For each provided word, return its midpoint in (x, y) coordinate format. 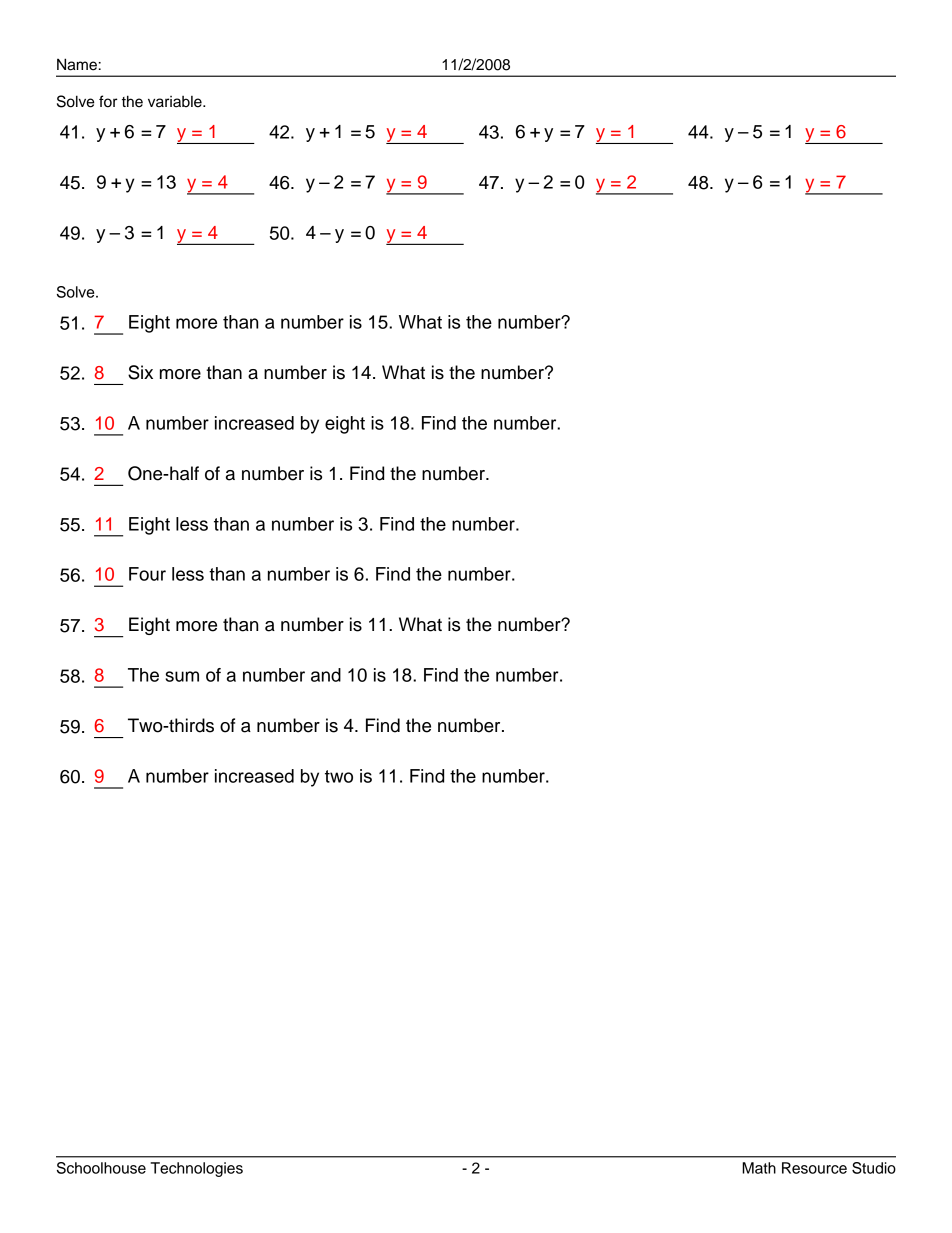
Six (140, 372)
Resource (814, 1168)
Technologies (196, 1169)
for (108, 101)
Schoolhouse (101, 1168)
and (326, 675)
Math (759, 1168)
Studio (874, 1168)
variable (176, 102)
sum (182, 676)
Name (77, 64)
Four (147, 574)
